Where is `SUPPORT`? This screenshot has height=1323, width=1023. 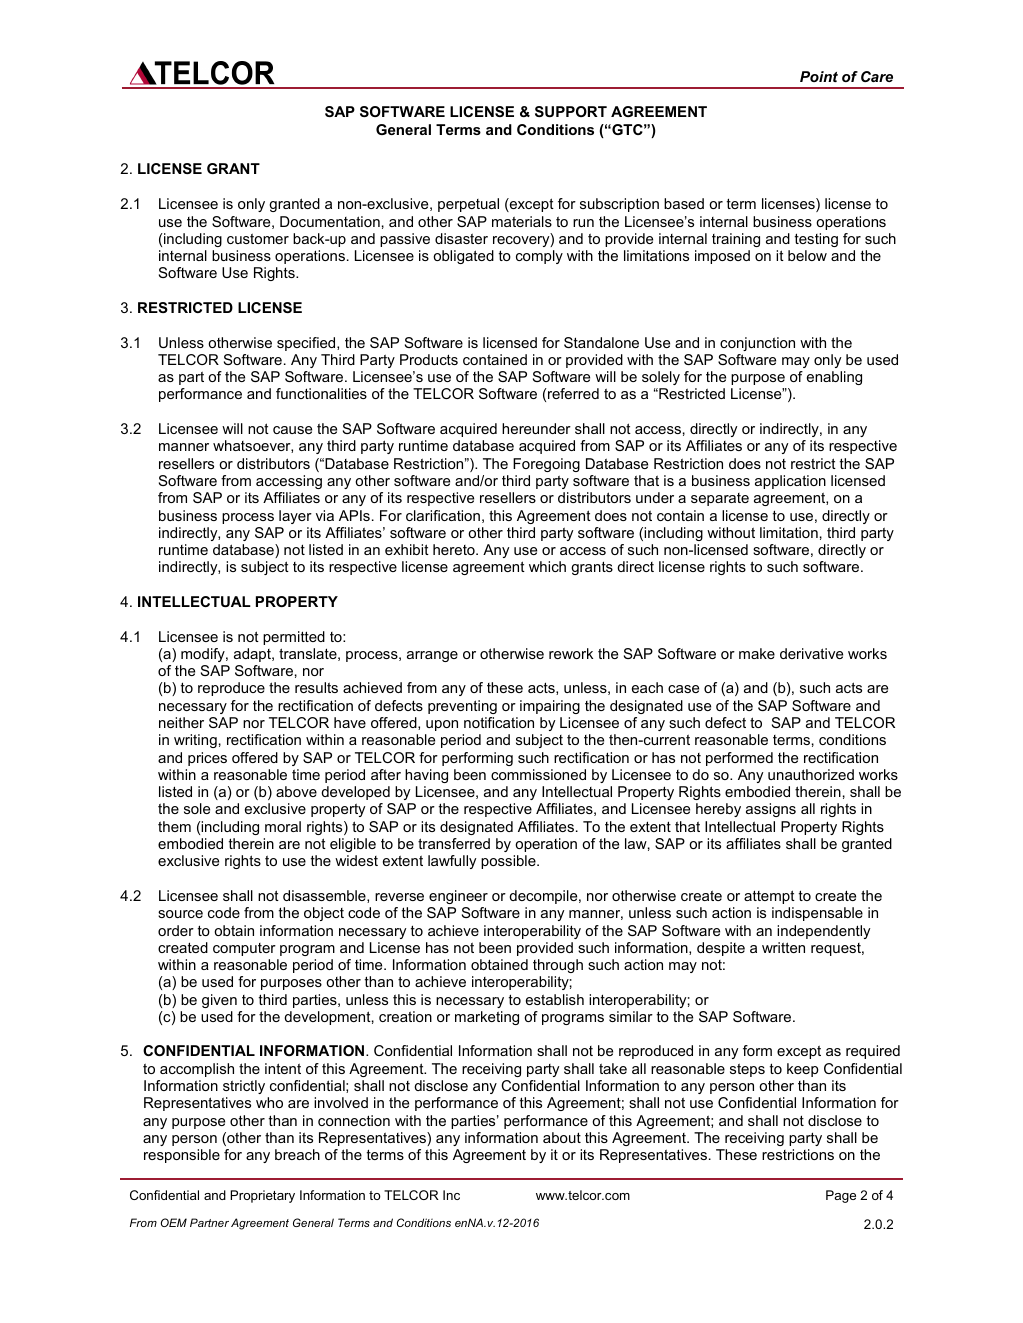
SUPPORT is located at coordinates (571, 111).
